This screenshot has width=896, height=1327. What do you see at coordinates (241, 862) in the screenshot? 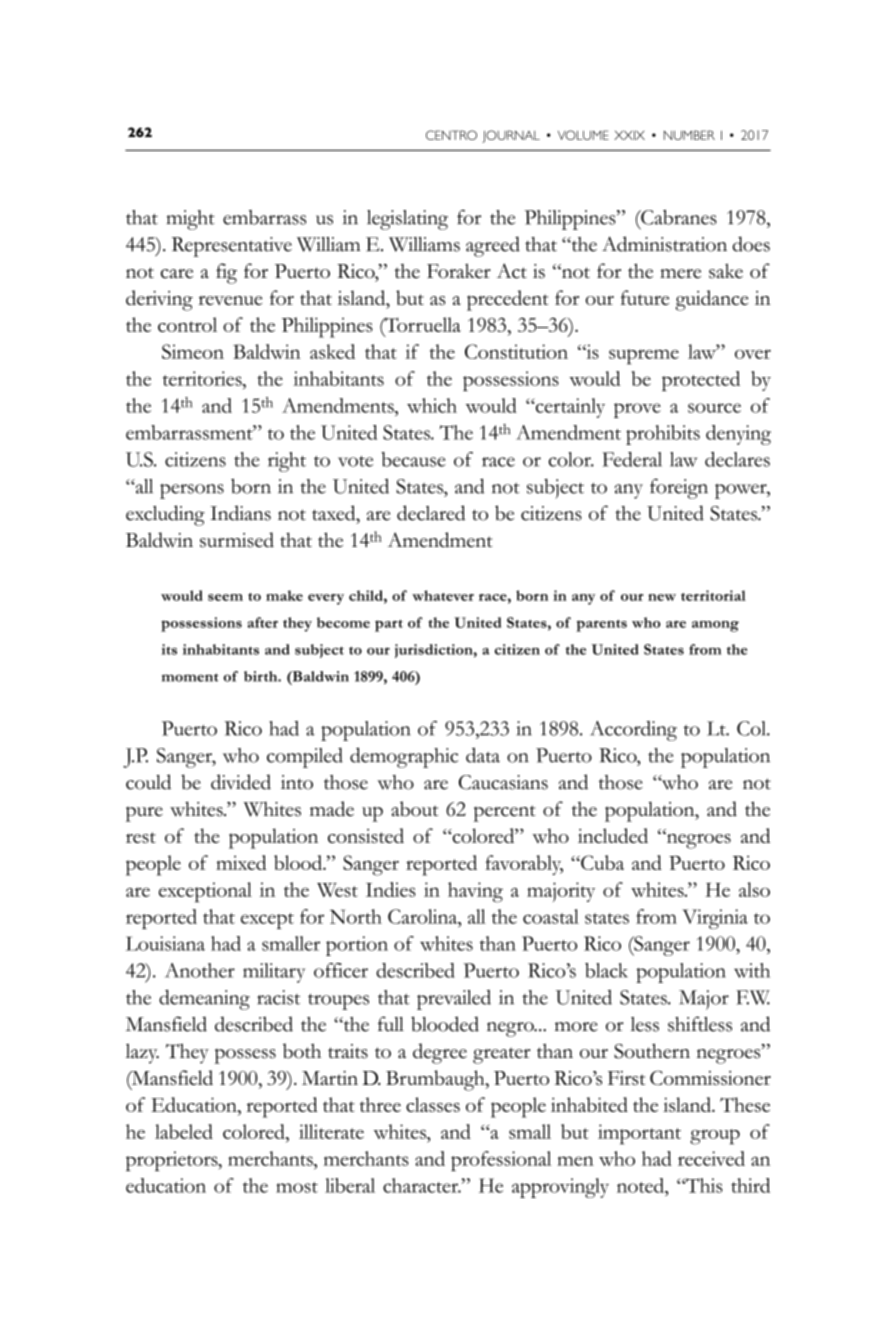
I see `mixed` at bounding box center [241, 862].
